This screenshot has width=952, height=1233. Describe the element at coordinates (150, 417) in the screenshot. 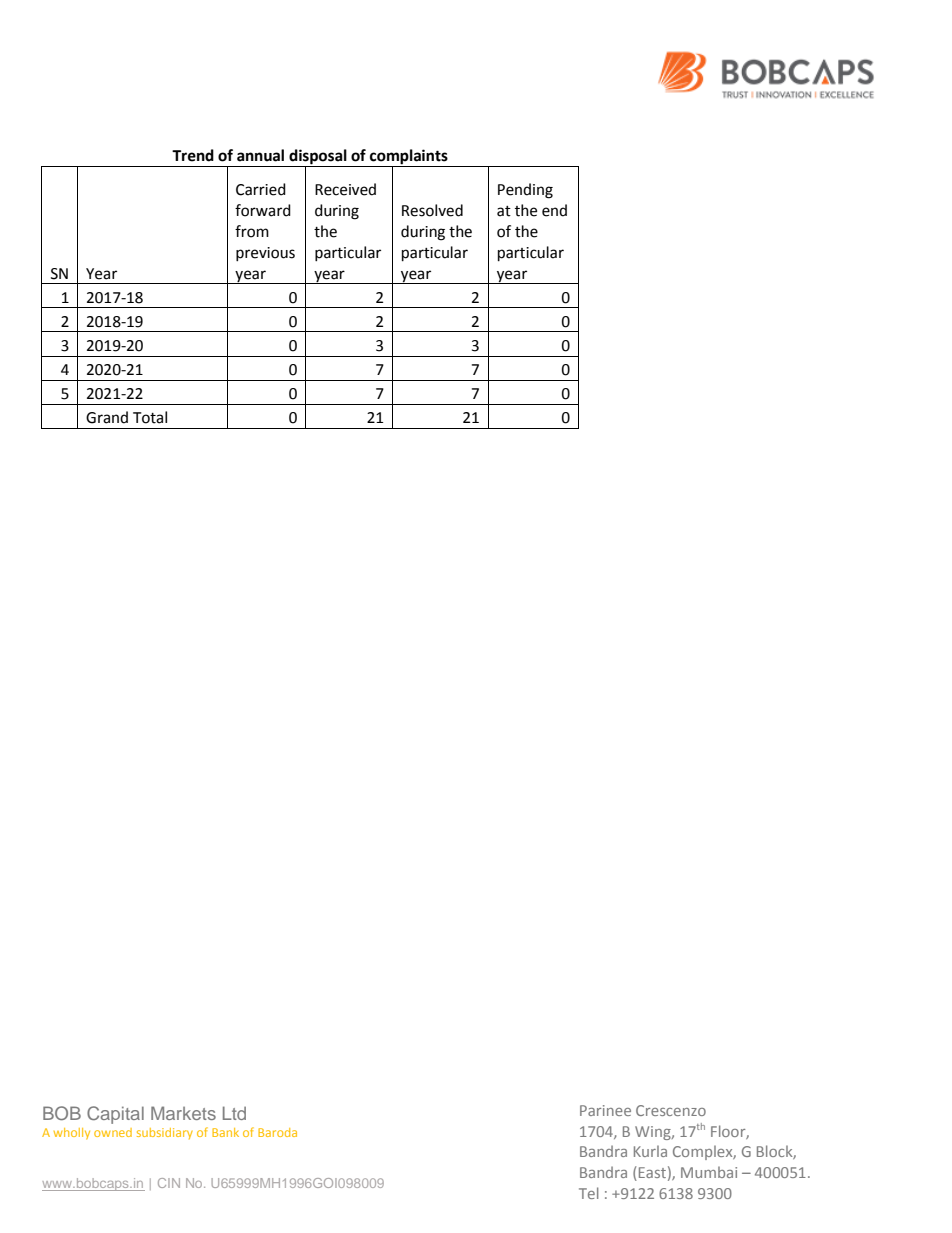

I see `Total` at that location.
